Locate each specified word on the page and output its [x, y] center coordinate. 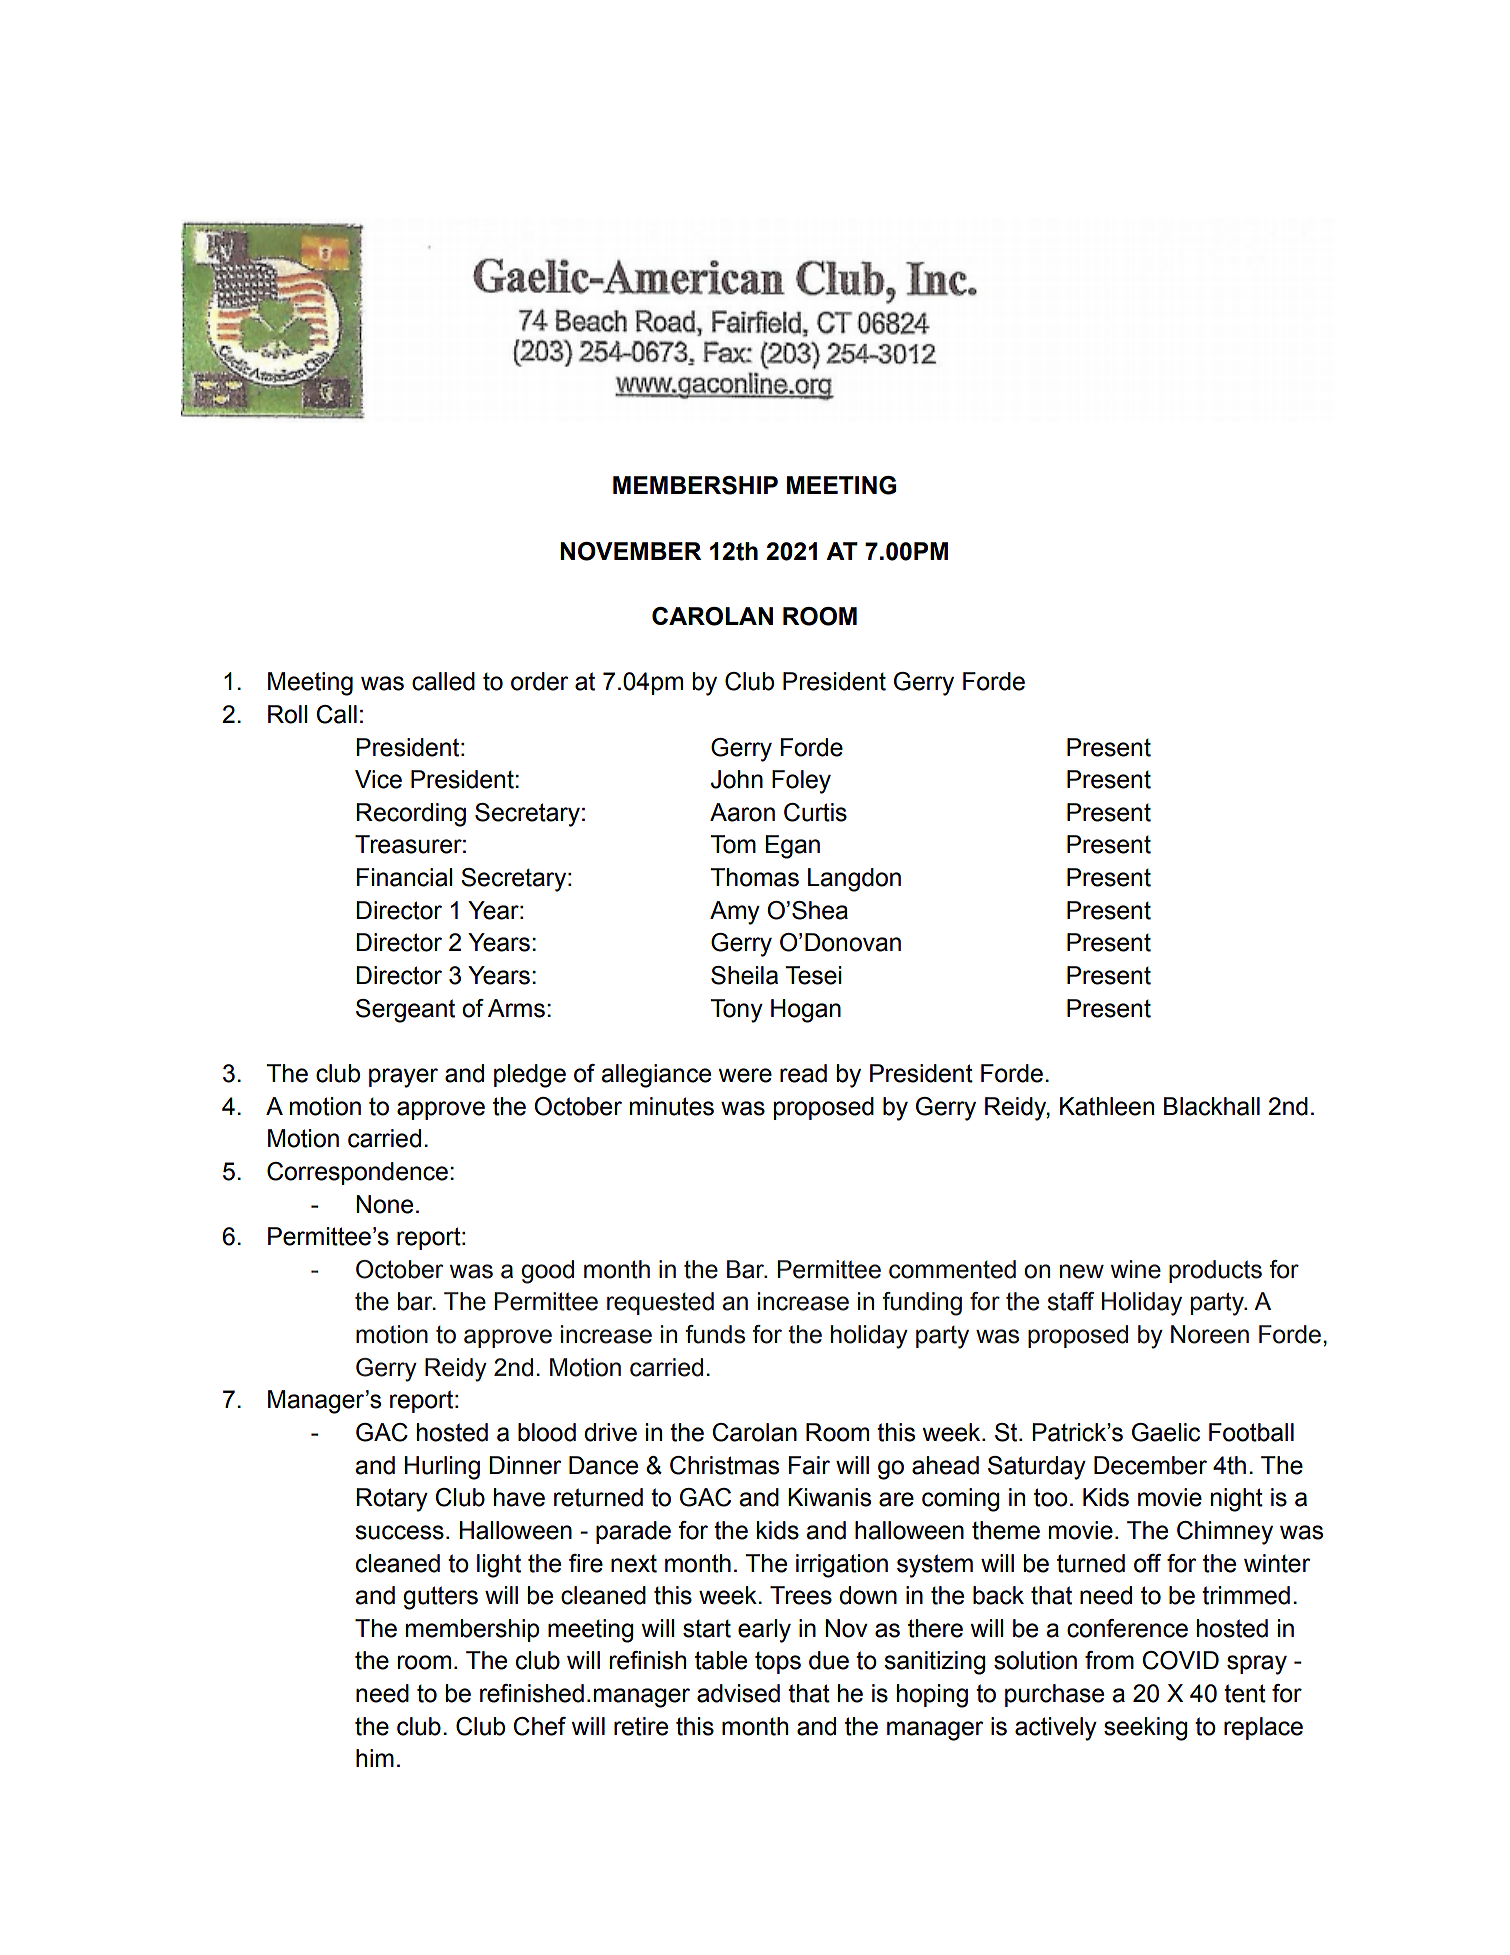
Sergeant [405, 1011]
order [539, 681]
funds [715, 1334]
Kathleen [1107, 1106]
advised [738, 1693]
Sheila [744, 975]
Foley [801, 782]
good [547, 1272]
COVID [1180, 1660]
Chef [539, 1726]
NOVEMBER [630, 551]
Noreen [1210, 1334]
